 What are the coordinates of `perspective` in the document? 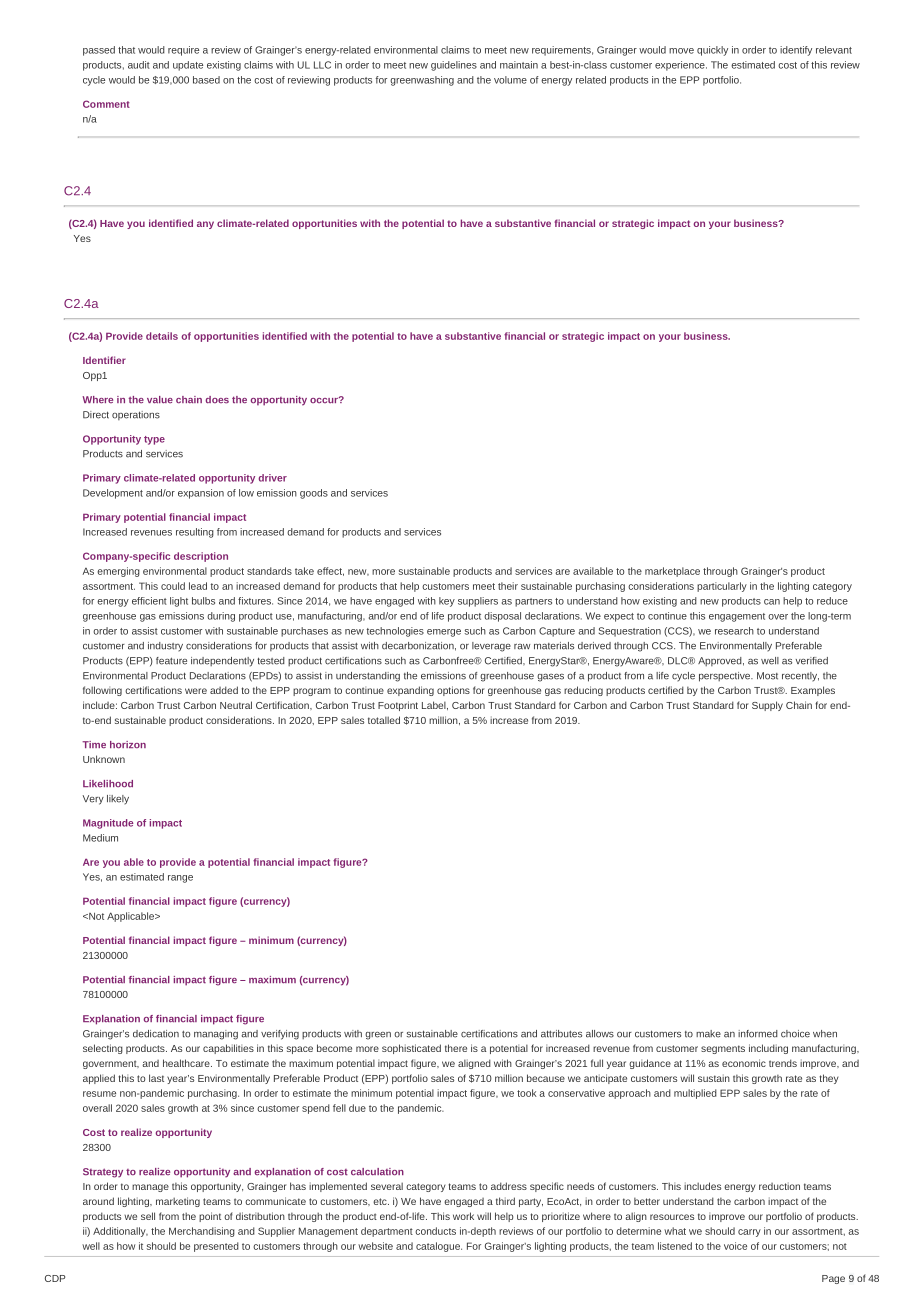 It's located at (726, 677).
